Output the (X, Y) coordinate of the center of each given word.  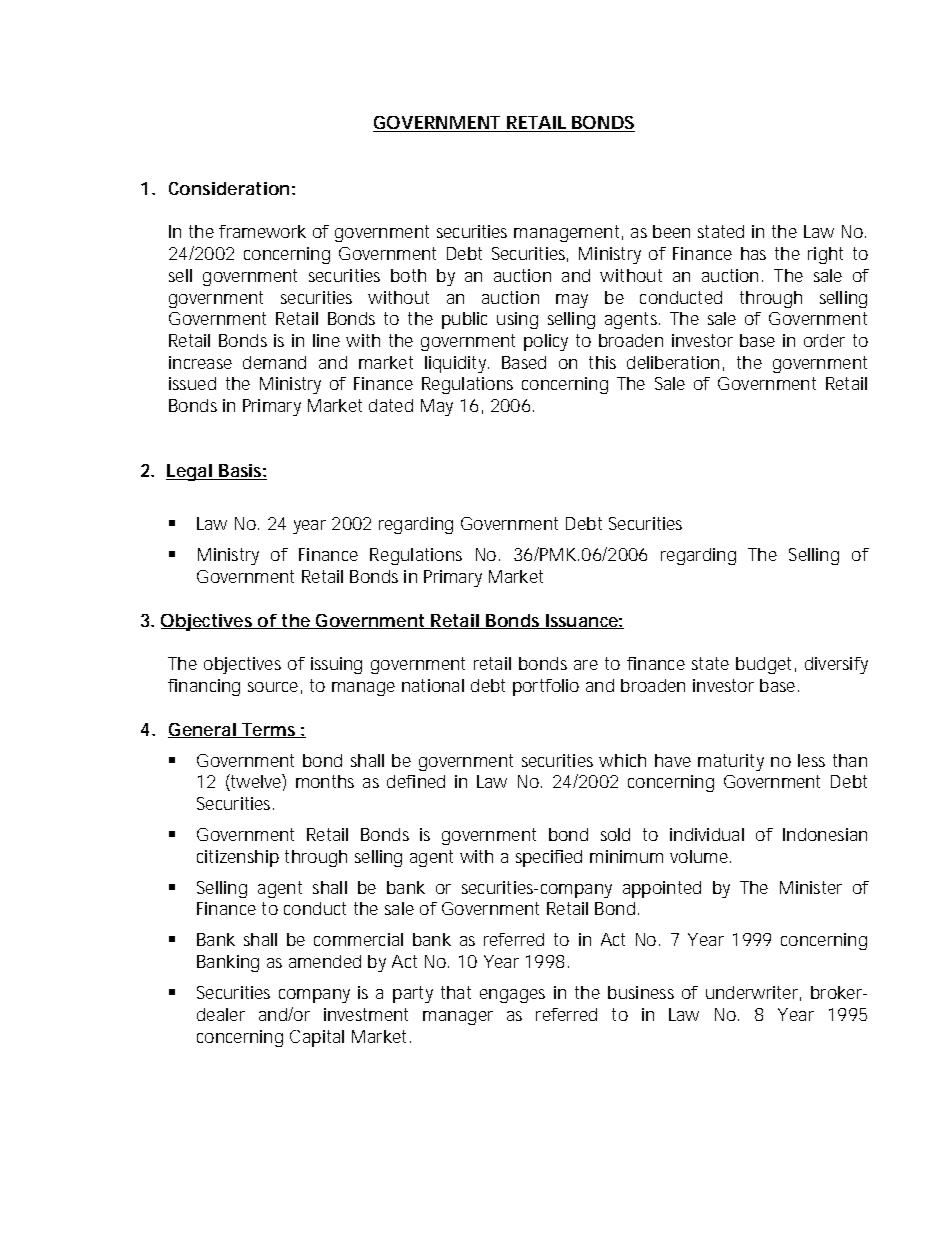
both (408, 275)
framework (262, 231)
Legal (189, 472)
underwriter (753, 993)
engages (512, 996)
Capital (317, 1038)
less (811, 760)
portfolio (546, 687)
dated (391, 405)
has (753, 253)
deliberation (673, 362)
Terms (269, 730)
